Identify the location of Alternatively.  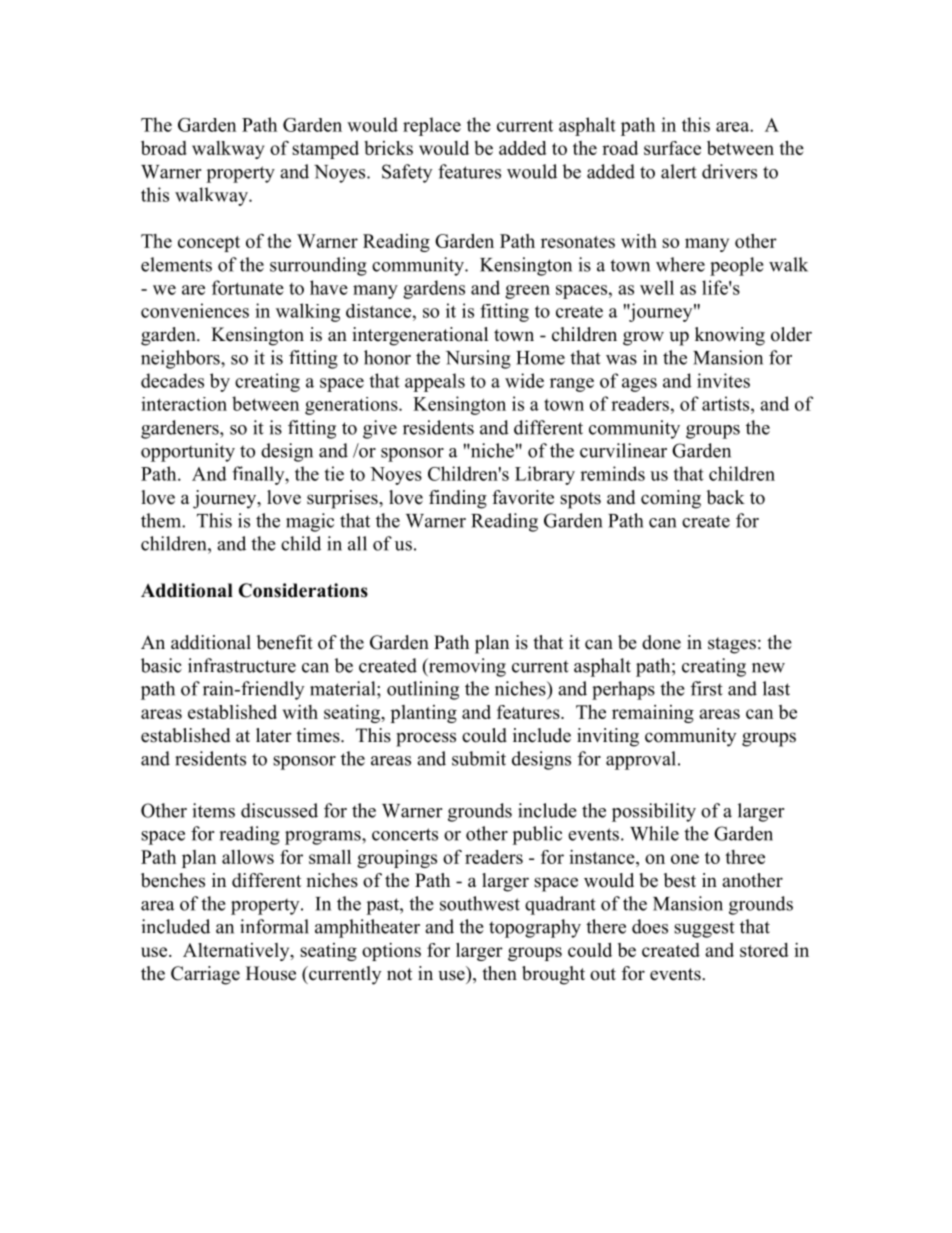
(237, 952).
